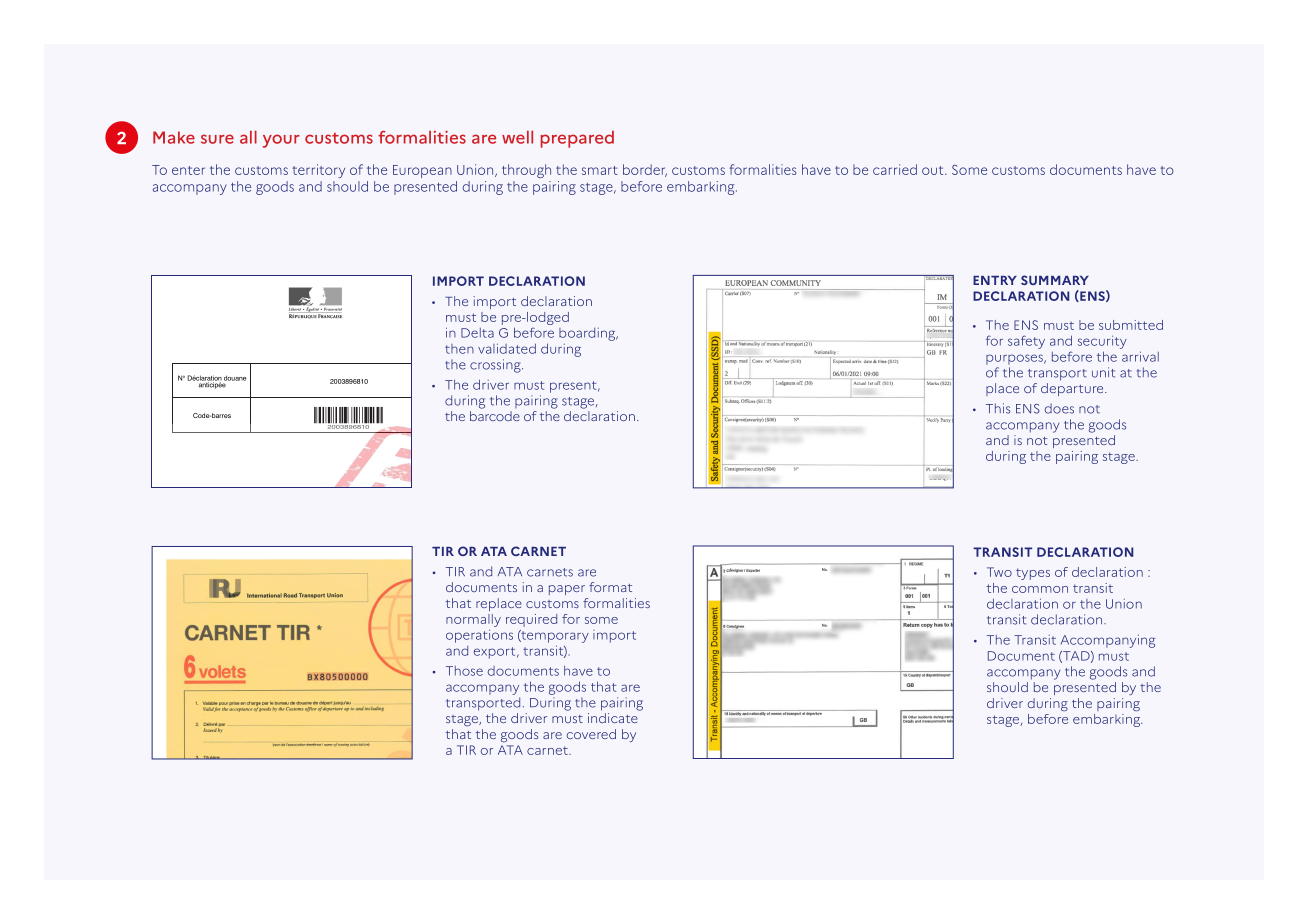 The width and height of the screenshot is (1308, 924). Describe the element at coordinates (507, 348) in the screenshot. I see `validated` at that location.
